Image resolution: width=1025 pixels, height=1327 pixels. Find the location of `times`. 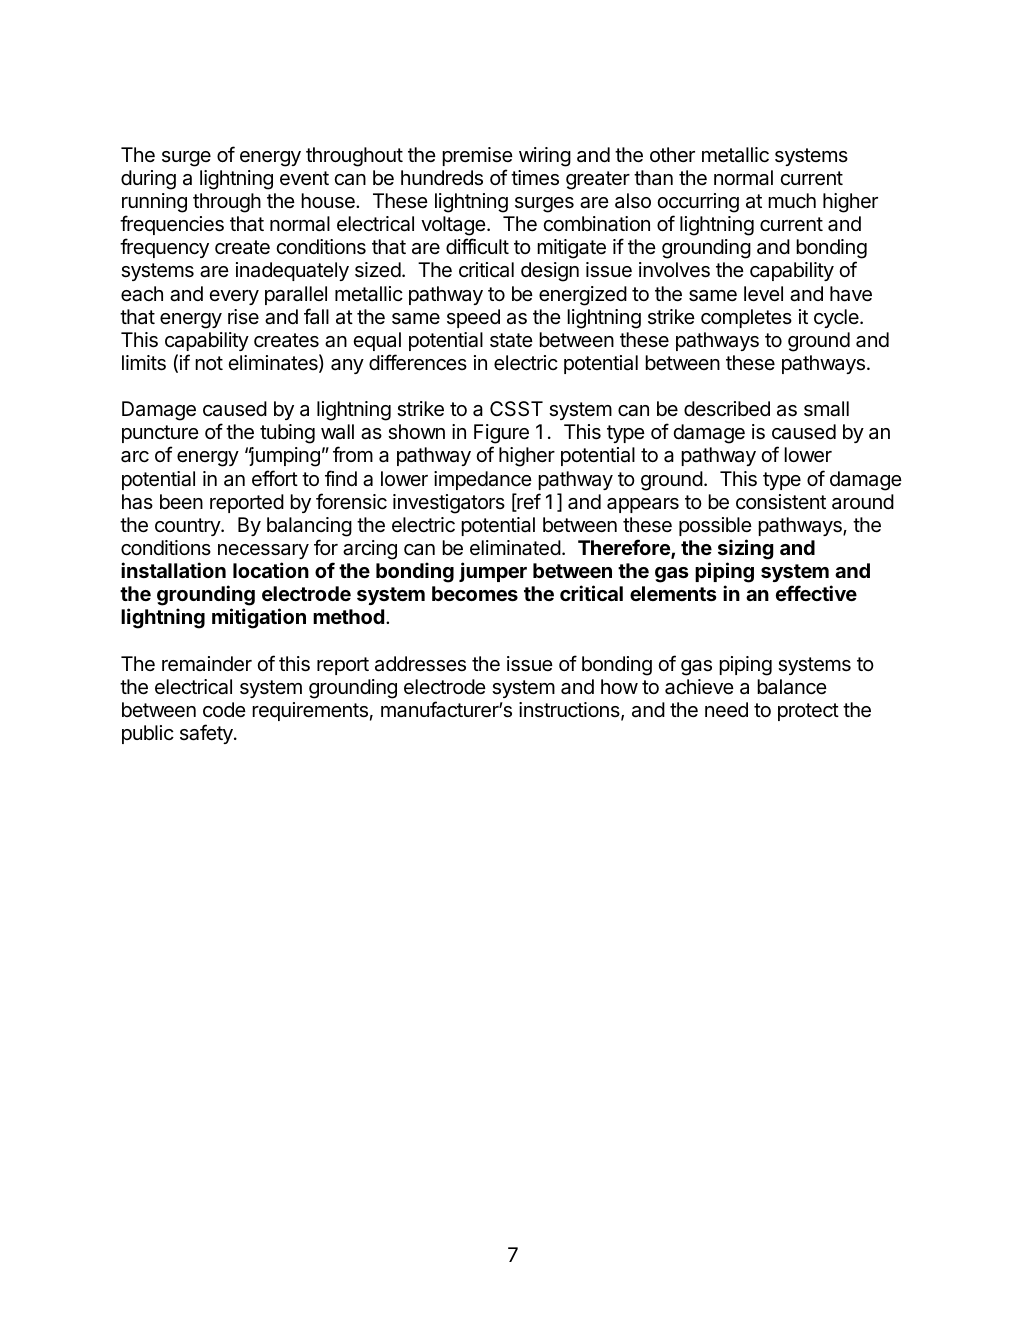

times is located at coordinates (535, 178).
